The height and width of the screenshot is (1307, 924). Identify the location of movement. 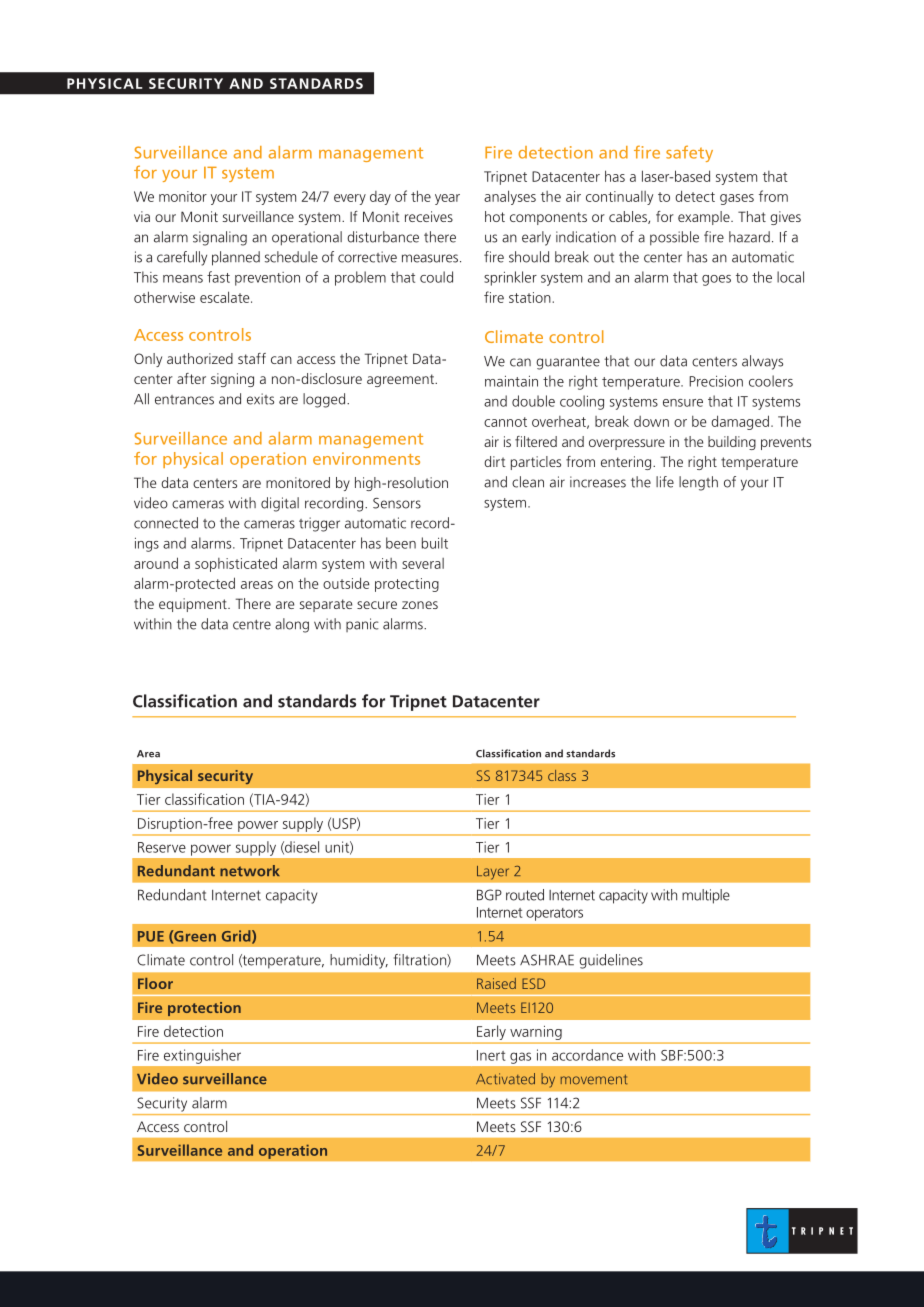
(594, 1080).
